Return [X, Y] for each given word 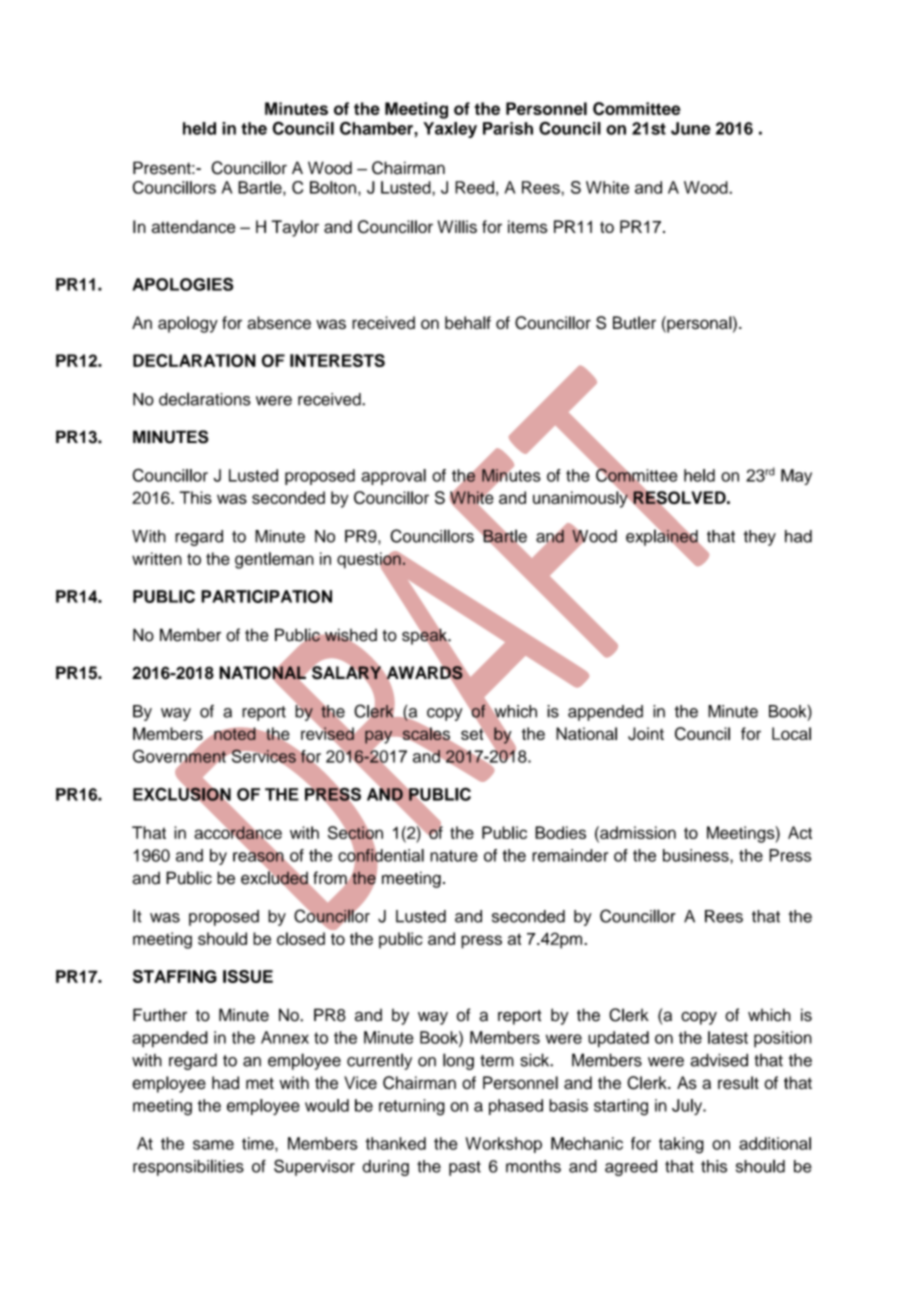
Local [791, 733]
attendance [193, 226]
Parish [508, 128]
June [691, 128]
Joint [646, 733]
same [213, 1145]
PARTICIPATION [266, 596]
